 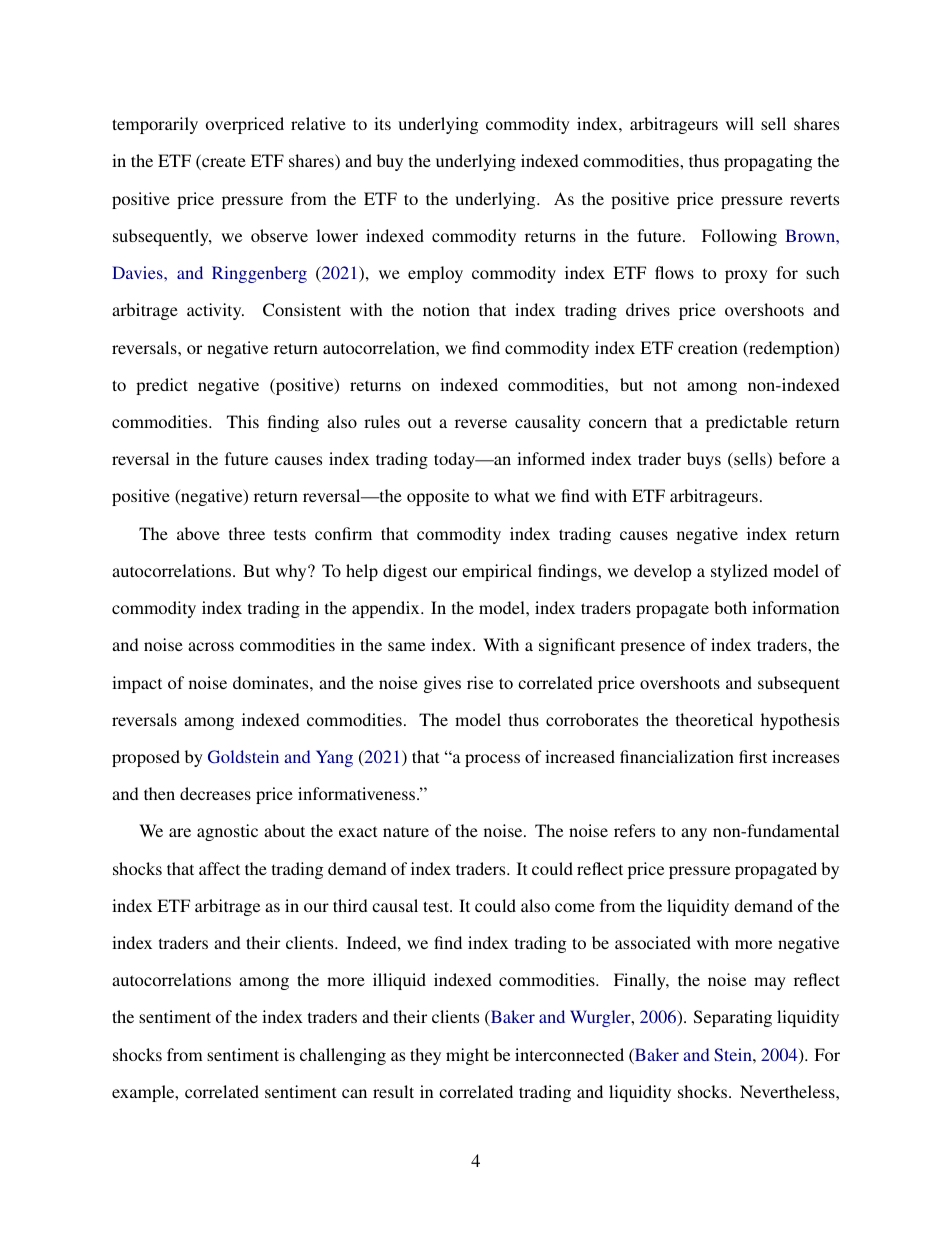 I want to click on Separating, so click(x=733, y=1018).
